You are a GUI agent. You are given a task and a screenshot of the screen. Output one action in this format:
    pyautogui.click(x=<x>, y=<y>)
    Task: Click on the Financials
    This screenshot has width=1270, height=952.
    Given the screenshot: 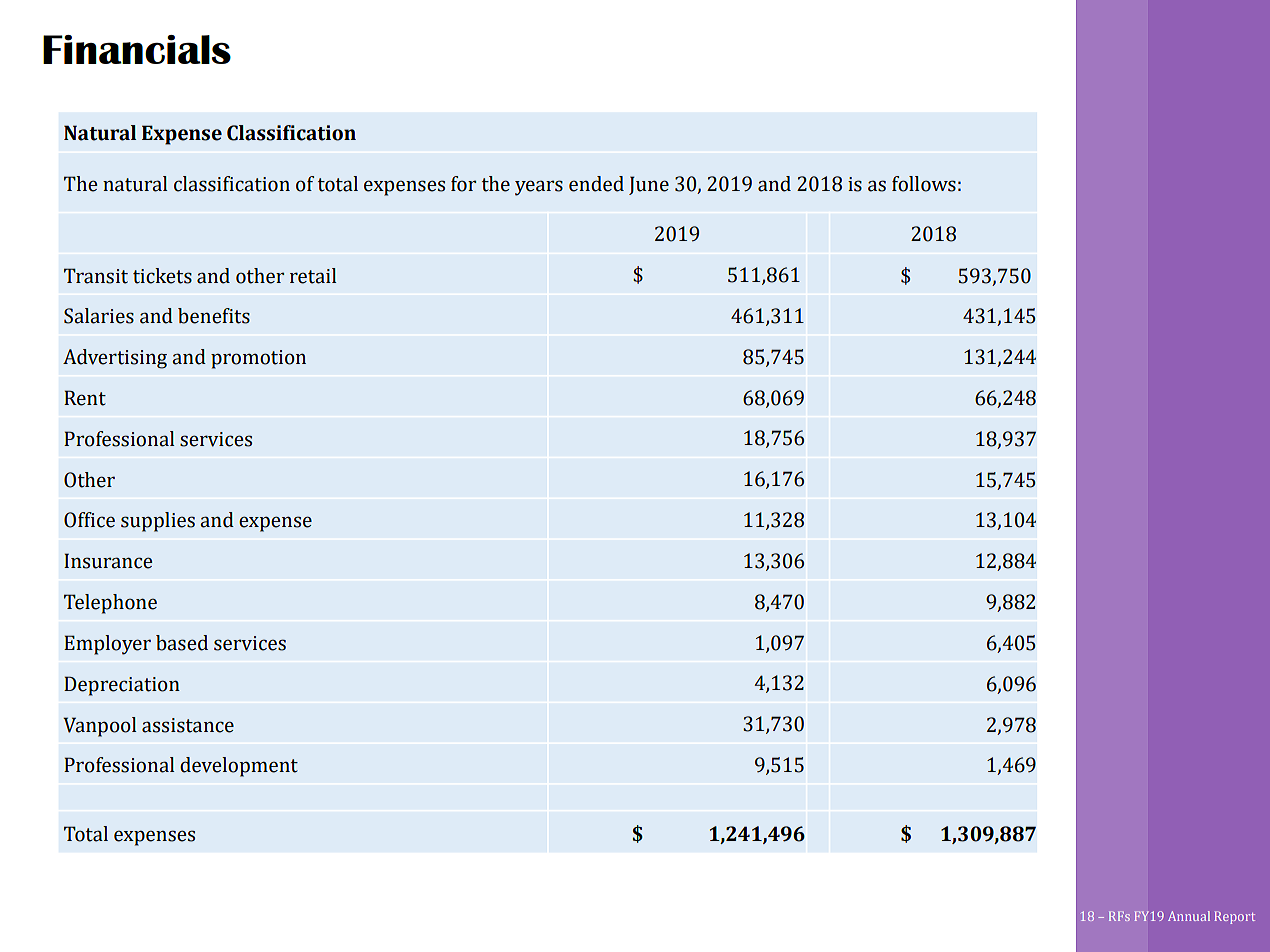 What is the action you would take?
    pyautogui.click(x=137, y=49)
